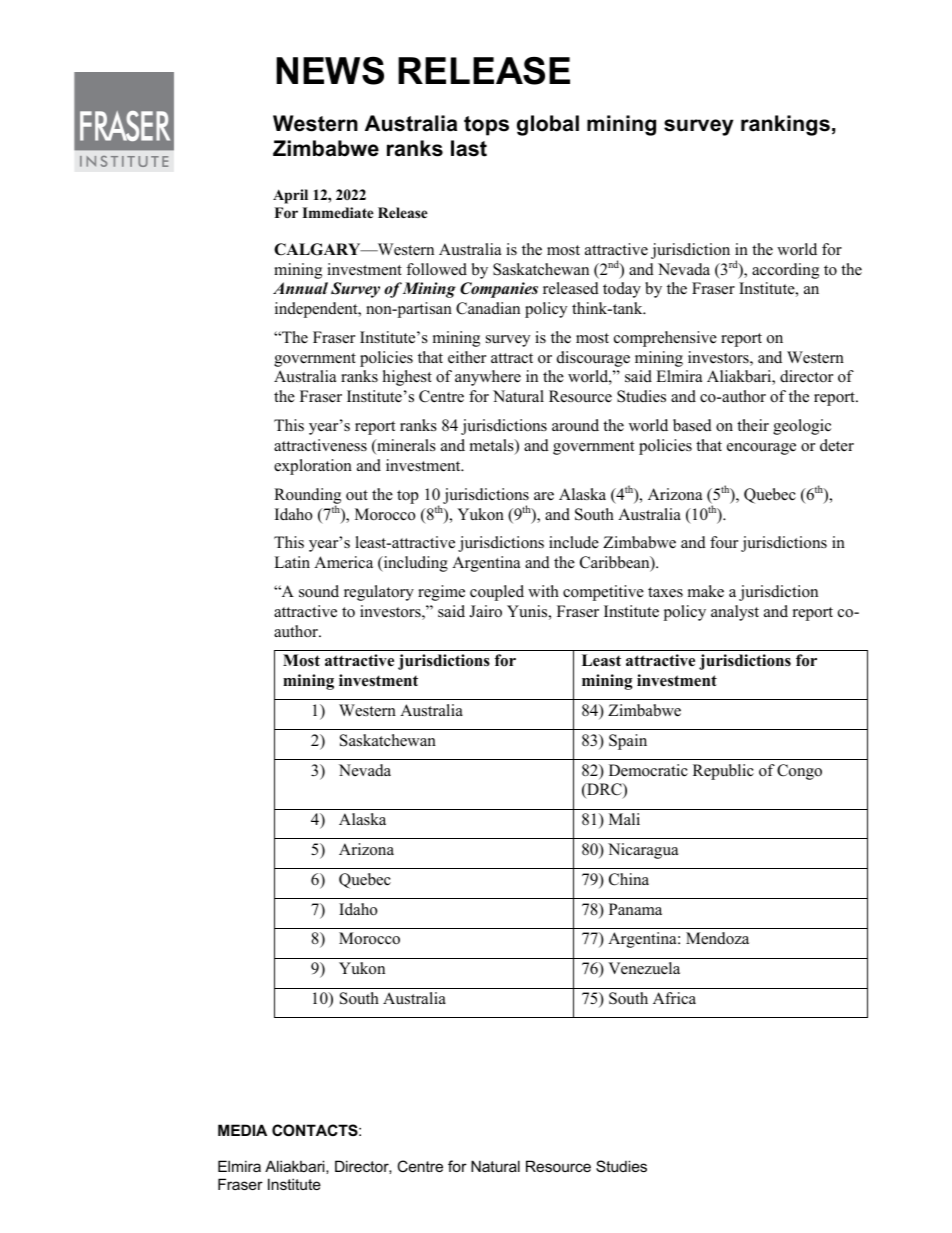  What do you see at coordinates (593, 359) in the document?
I see `discourage` at bounding box center [593, 359].
